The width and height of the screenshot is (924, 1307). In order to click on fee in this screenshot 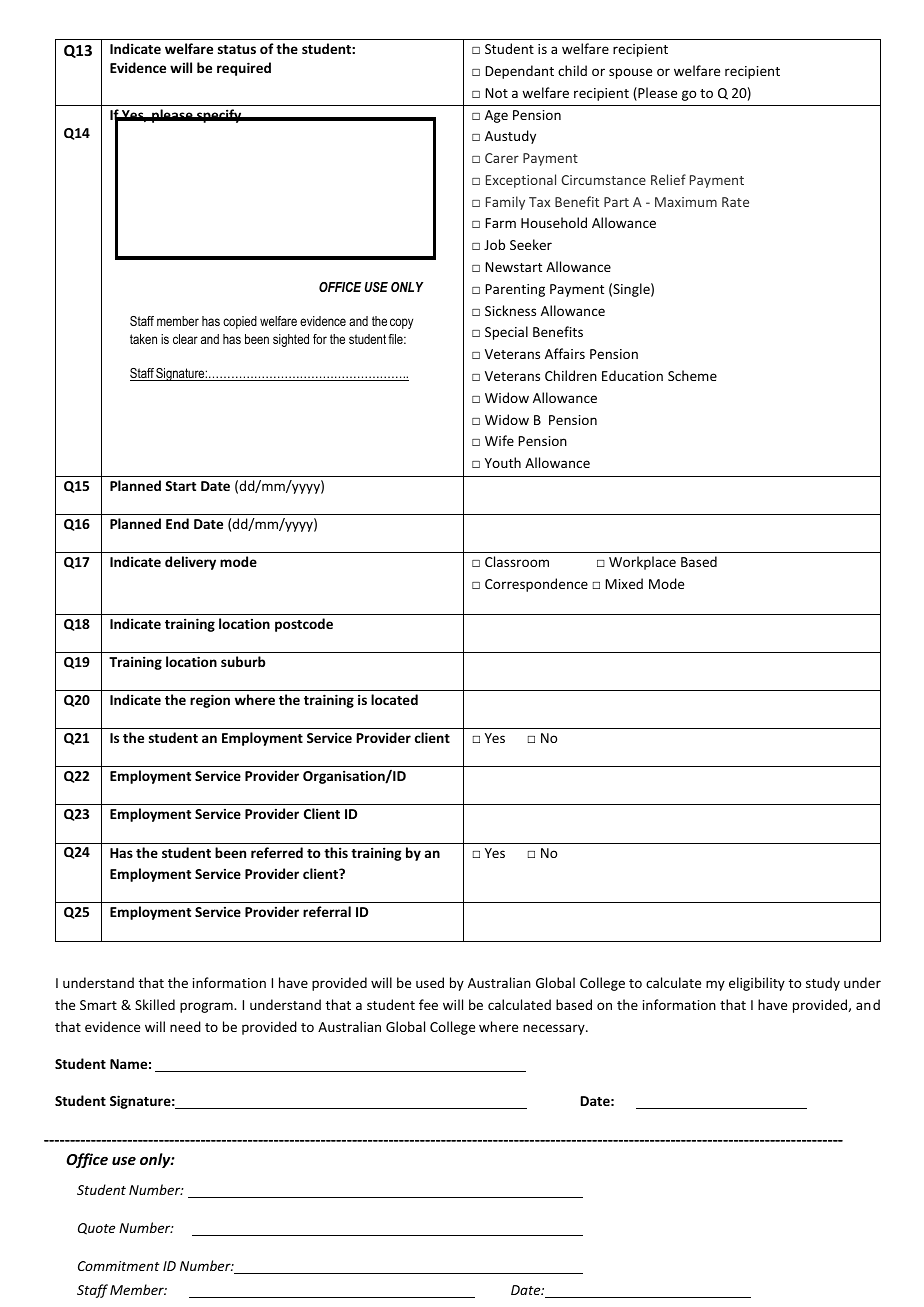, I will do `click(428, 1004)`.
